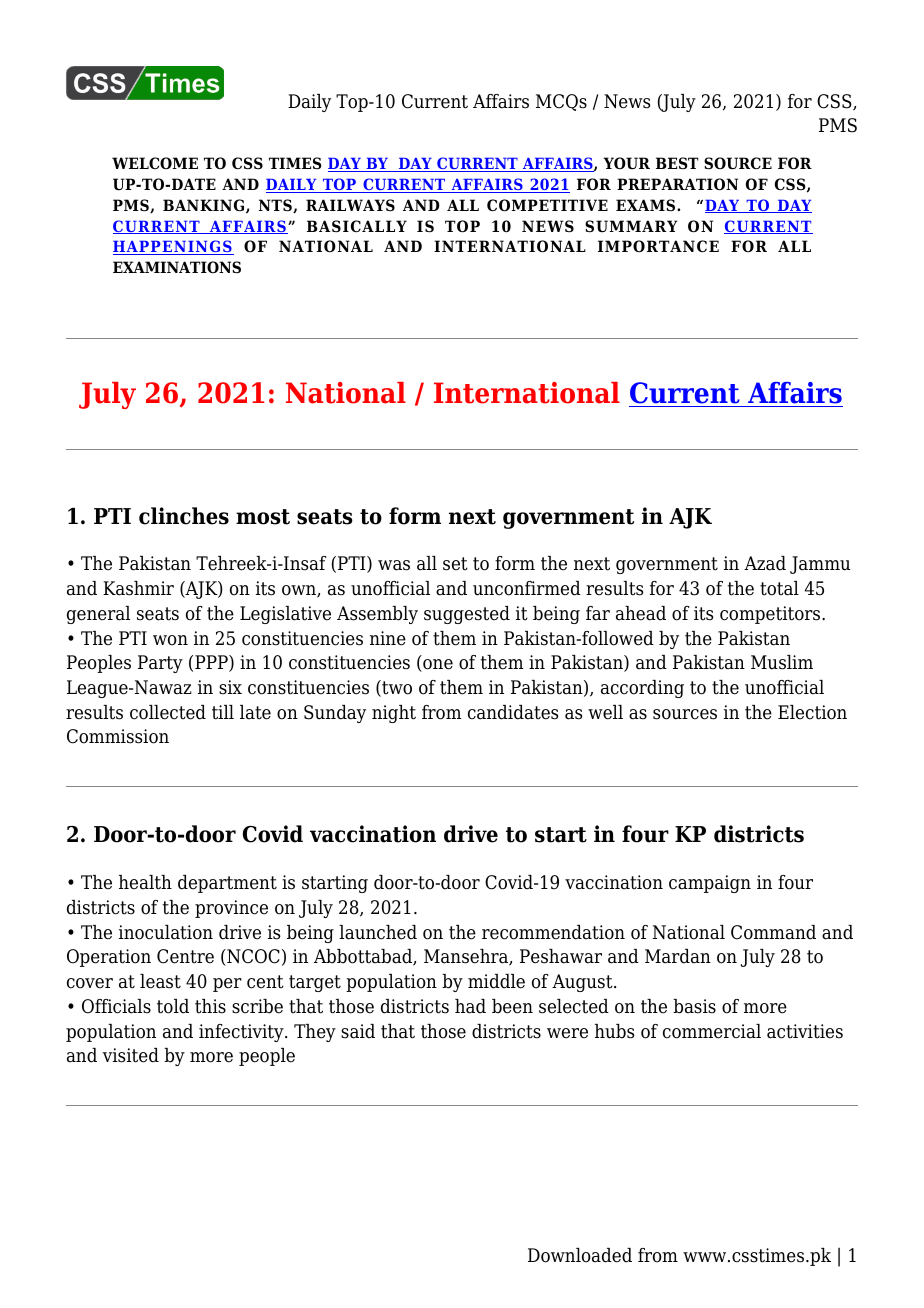  I want to click on set, so click(455, 564).
